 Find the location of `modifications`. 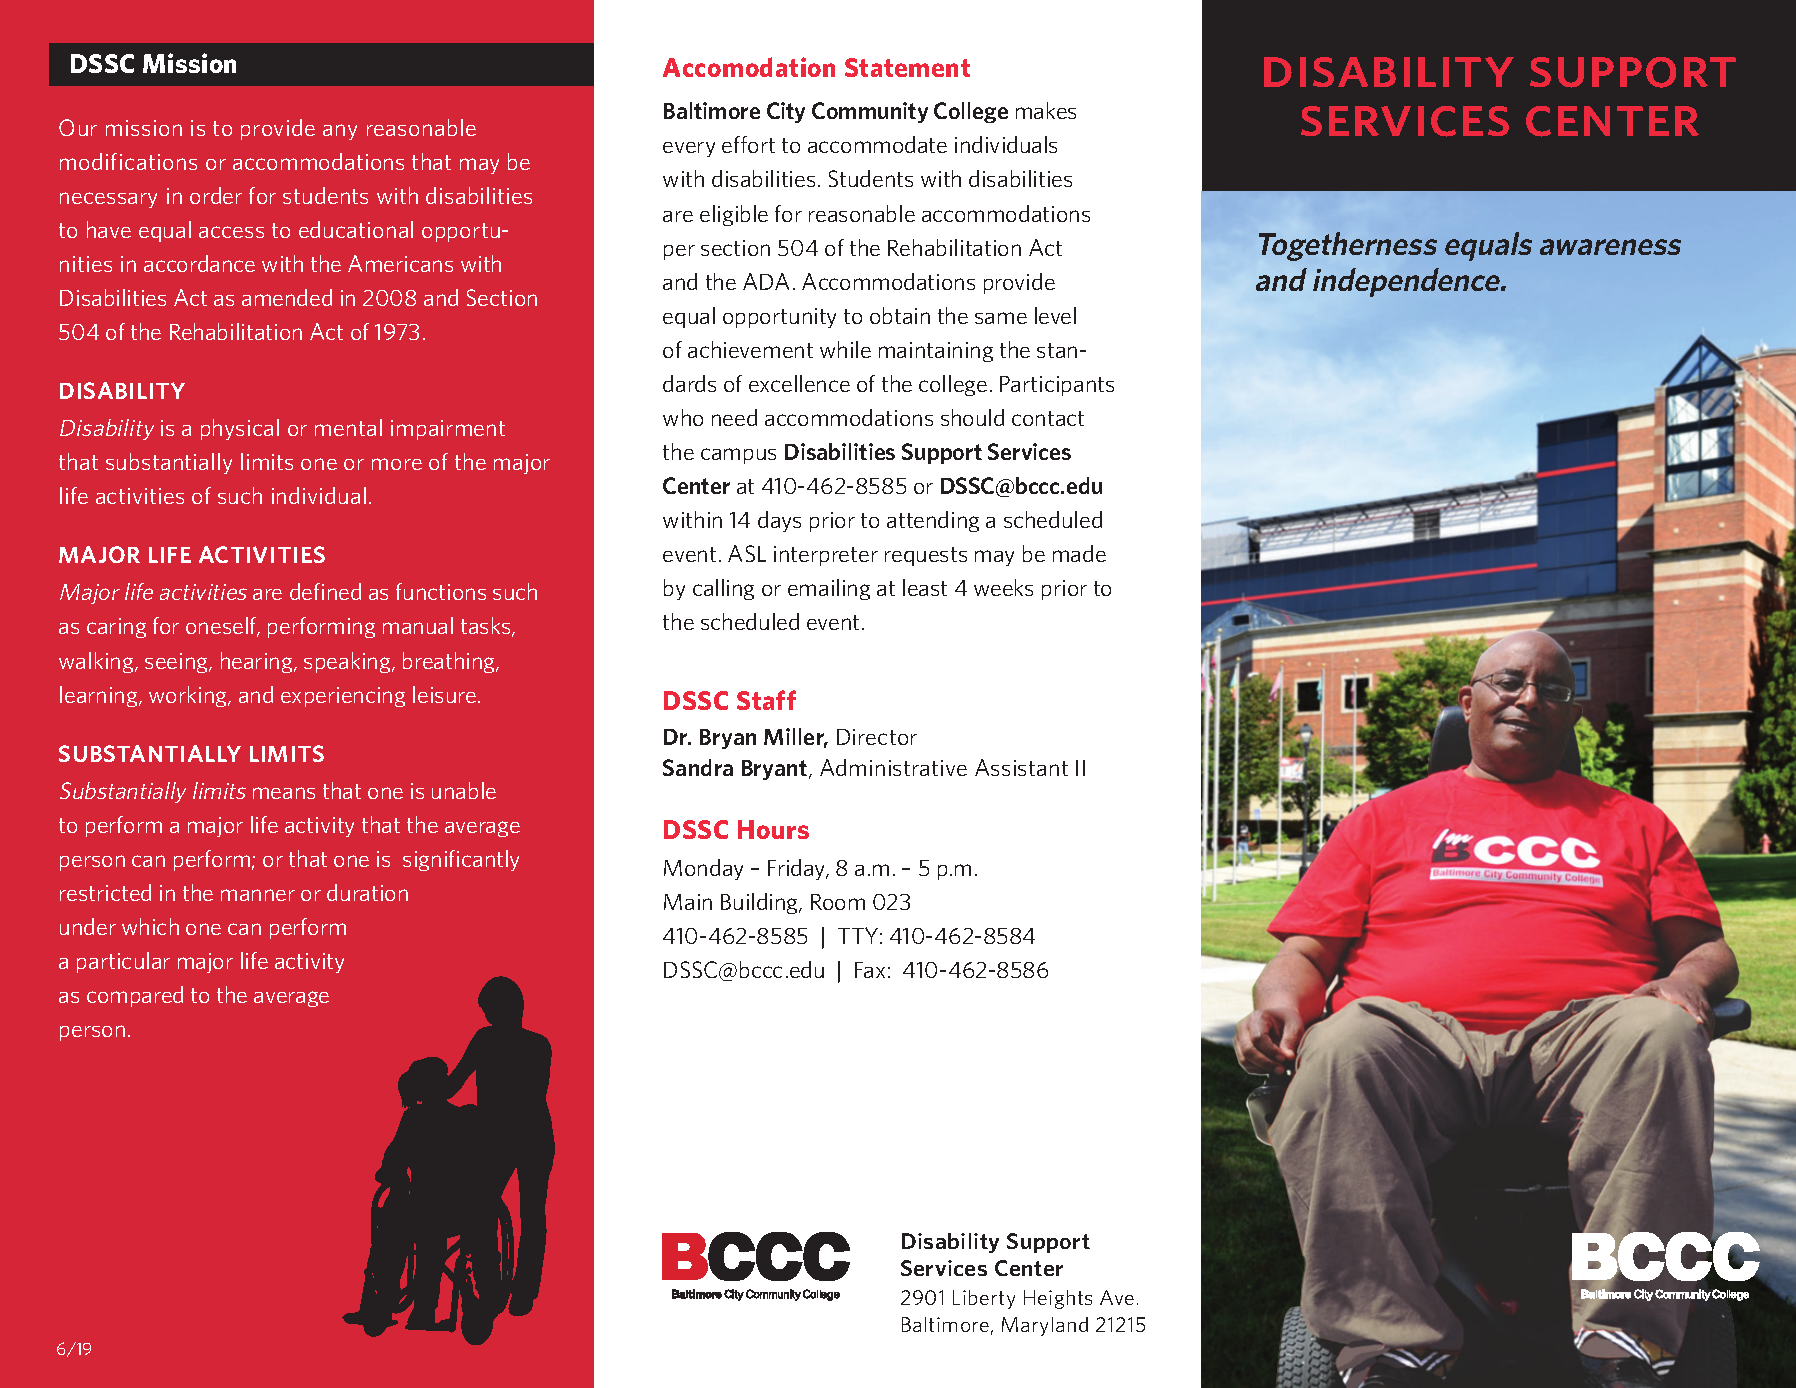

modifications is located at coordinates (128, 161).
